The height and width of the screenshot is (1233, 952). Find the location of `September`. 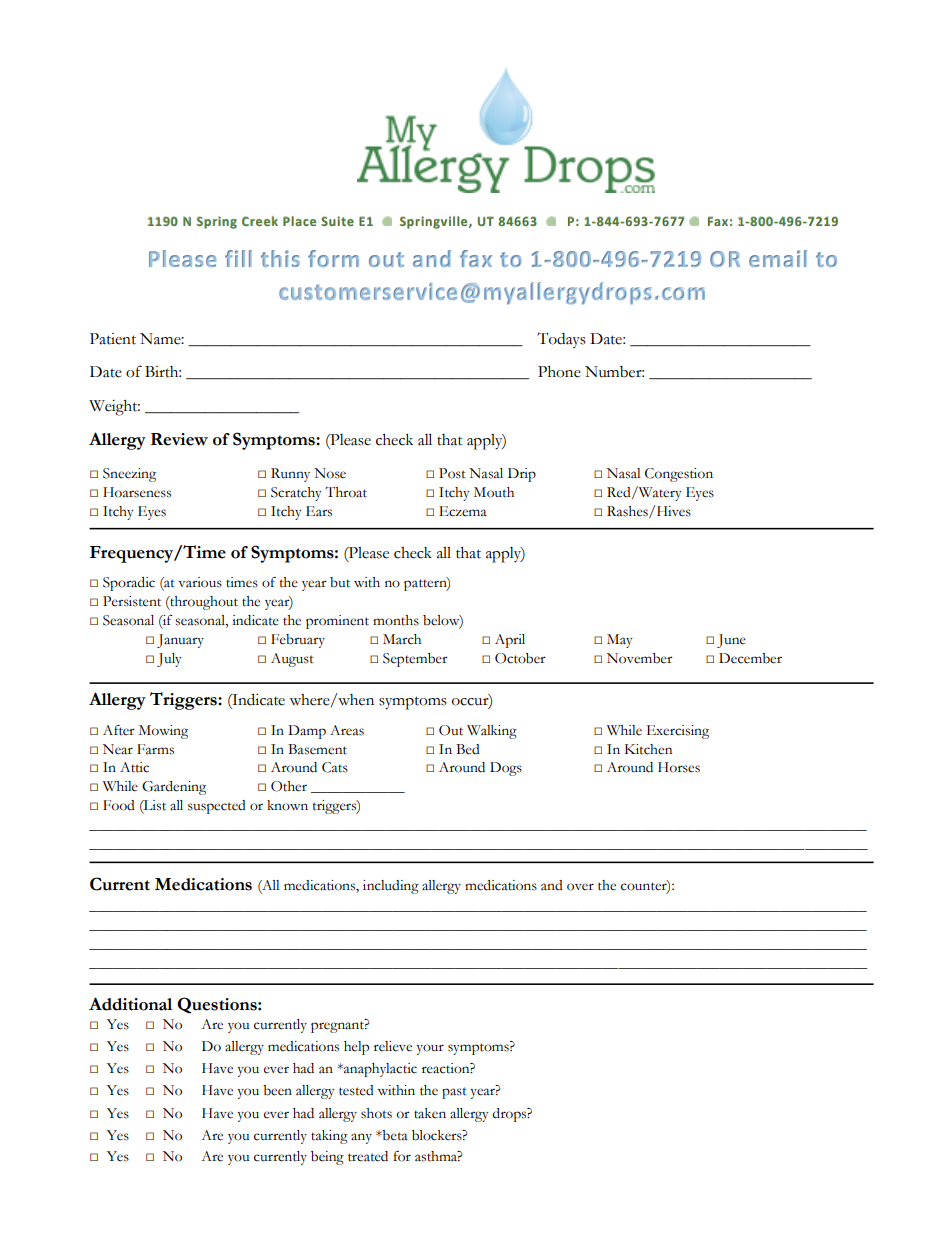

September is located at coordinates (415, 660).
